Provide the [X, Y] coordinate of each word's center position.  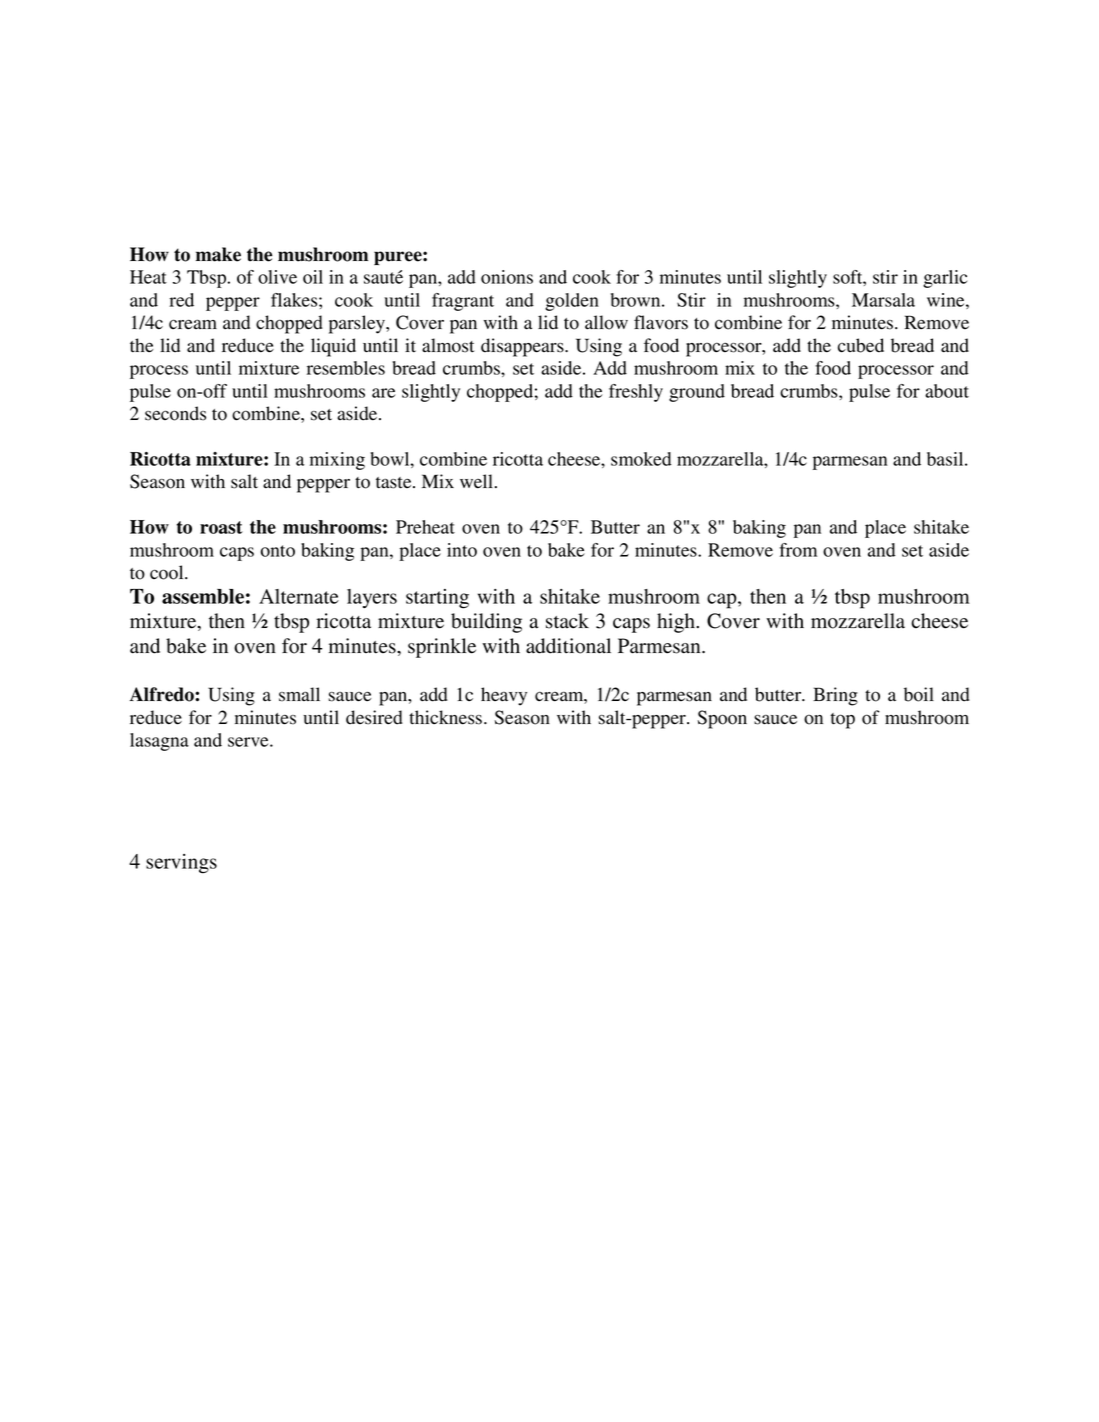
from [798, 550]
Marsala [883, 300]
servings [181, 864]
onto [278, 551]
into [462, 550]
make [218, 254]
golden [572, 302]
